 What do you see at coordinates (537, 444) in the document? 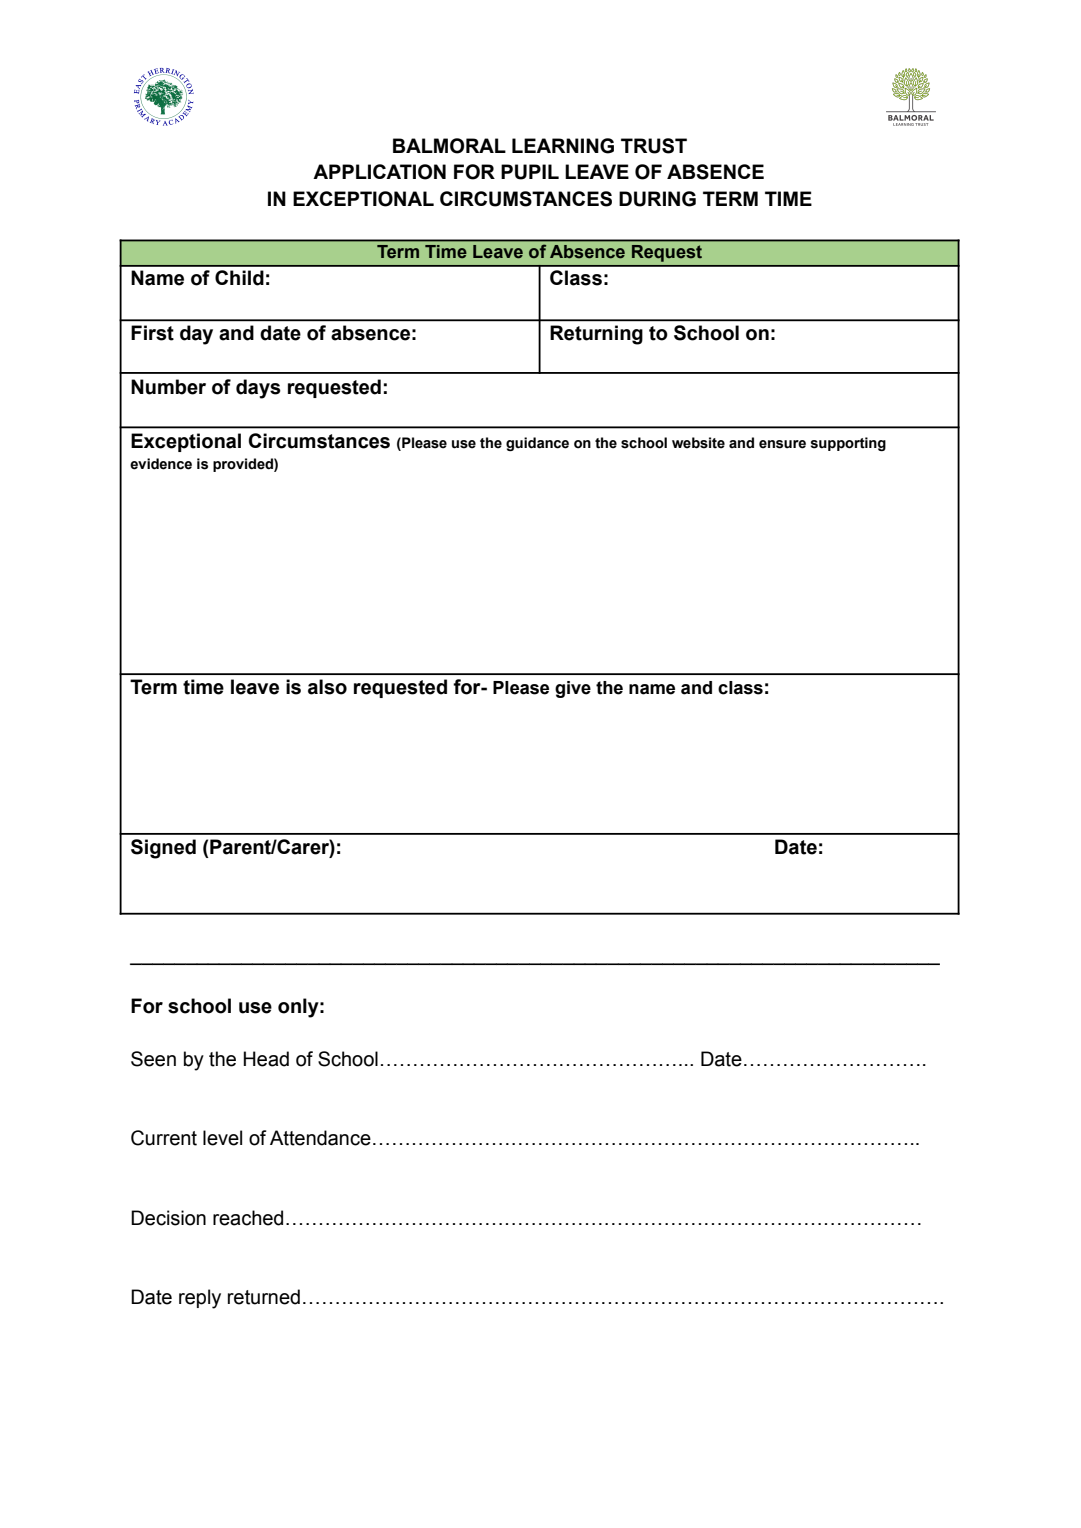
I see `guidance` at bounding box center [537, 444].
